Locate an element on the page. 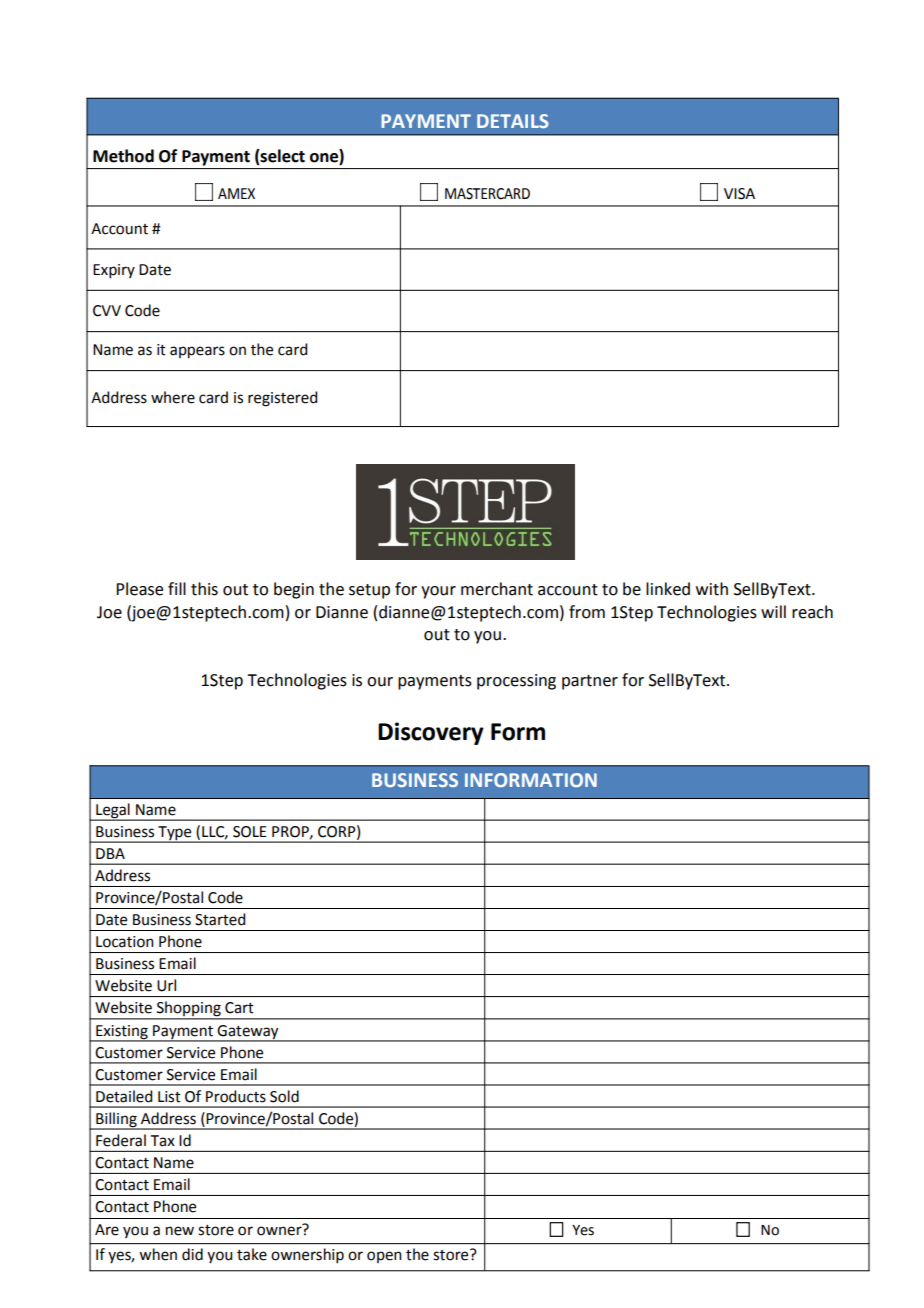 The image size is (924, 1308). where is located at coordinates (173, 397).
